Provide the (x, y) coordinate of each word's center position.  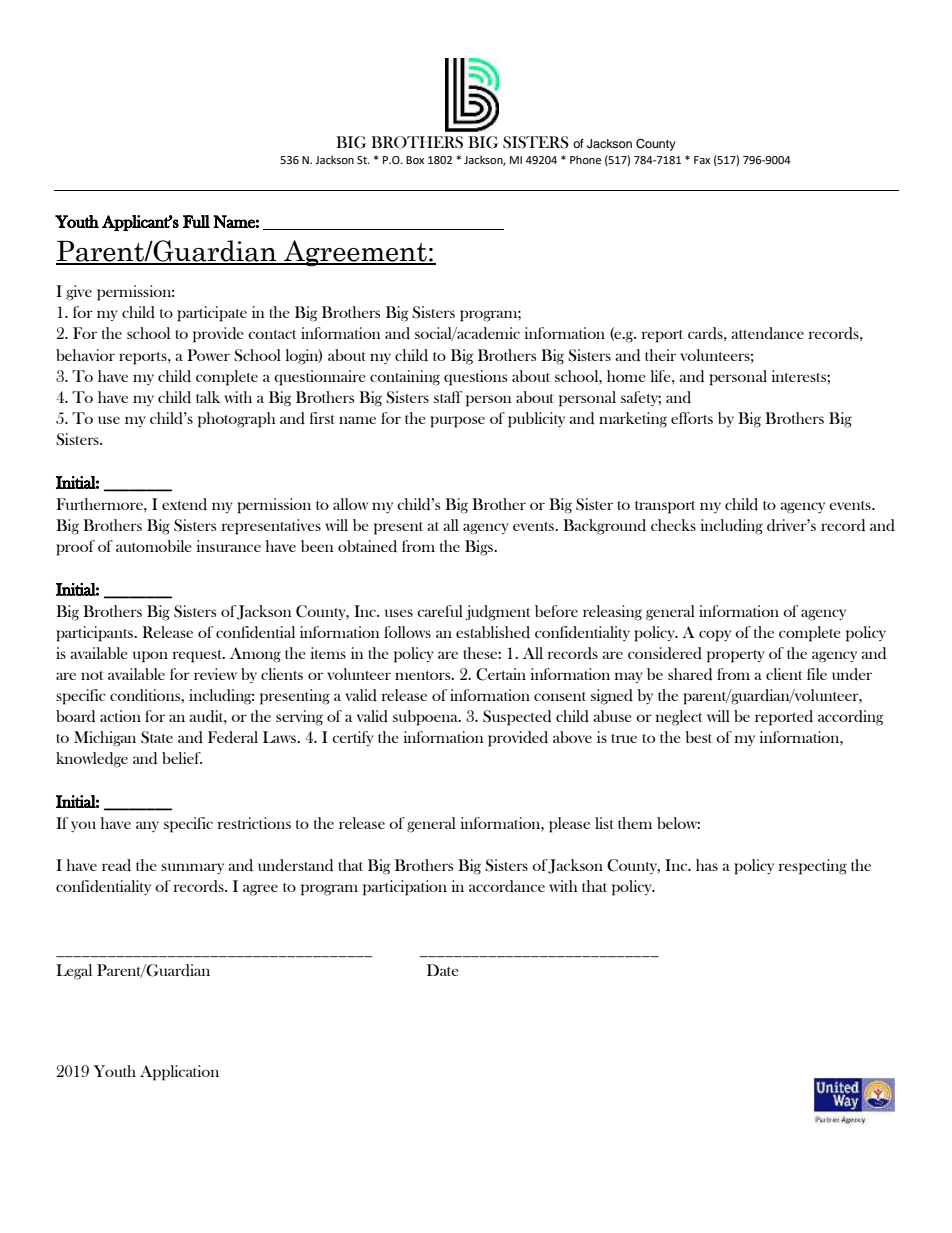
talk (208, 397)
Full (196, 221)
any (147, 826)
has (707, 865)
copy (715, 636)
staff (448, 397)
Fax (702, 160)
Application (179, 1073)
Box (415, 160)
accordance (507, 886)
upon (150, 657)
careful (440, 611)
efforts (692, 418)
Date (443, 970)
